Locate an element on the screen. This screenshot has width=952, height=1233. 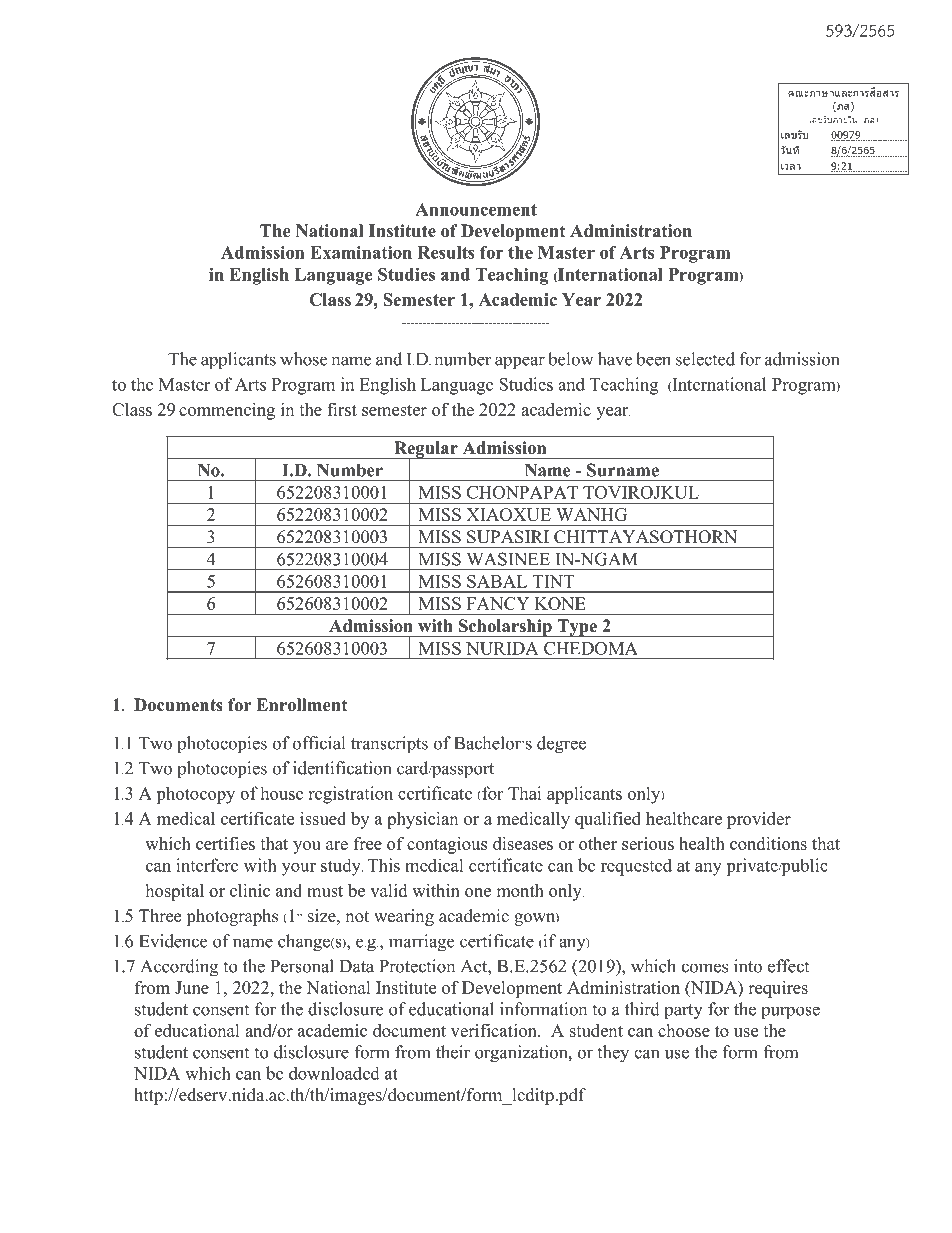
June is located at coordinates (192, 987).
